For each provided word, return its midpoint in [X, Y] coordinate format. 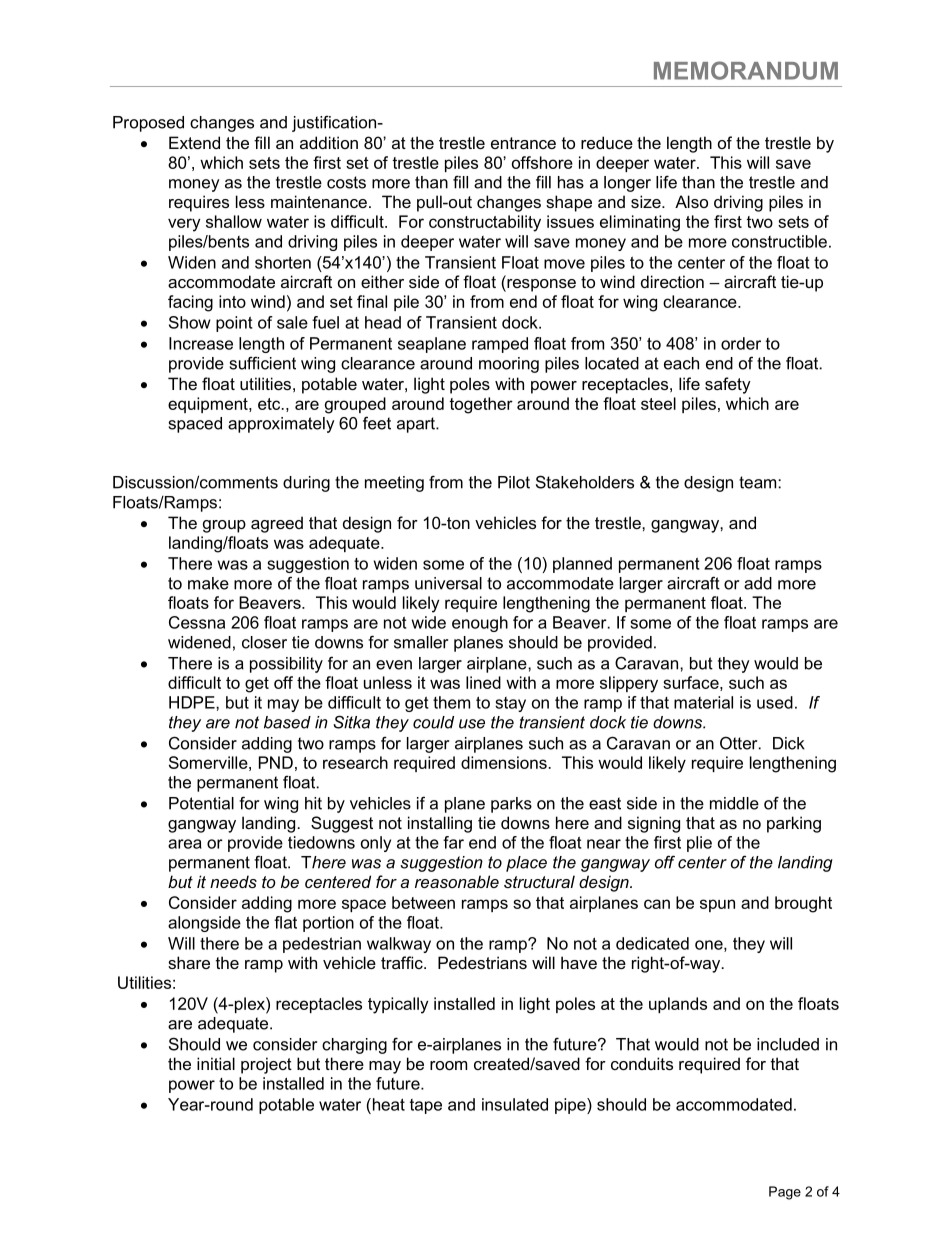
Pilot [514, 482]
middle [734, 803]
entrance [523, 143]
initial [216, 1063]
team [759, 482]
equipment [209, 405]
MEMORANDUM [746, 70]
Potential [201, 803]
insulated [515, 1104]
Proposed [148, 124]
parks [511, 805]
